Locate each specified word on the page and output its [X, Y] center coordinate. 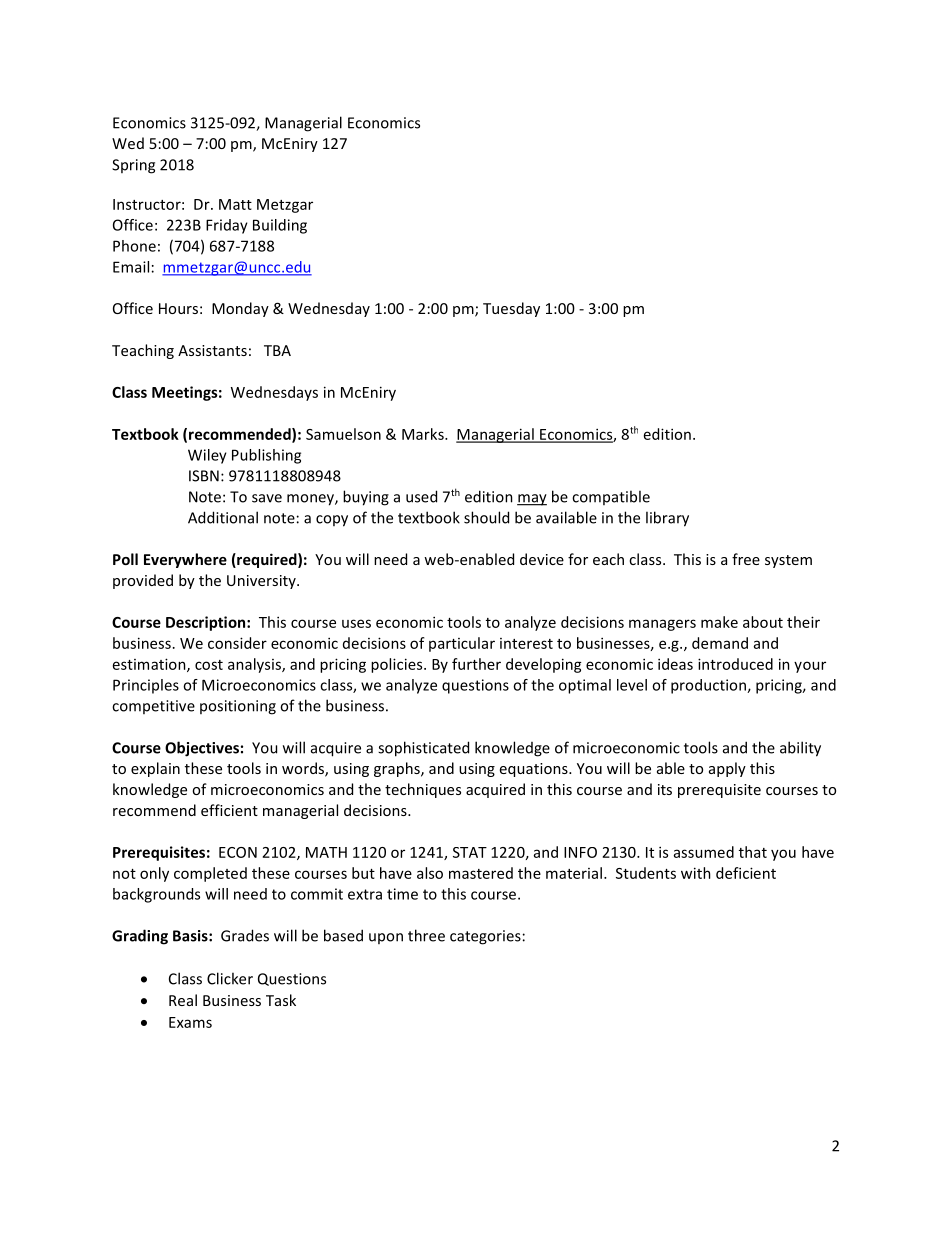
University [262, 582]
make [719, 622]
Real [183, 1000]
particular [462, 644]
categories [485, 937]
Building [280, 226]
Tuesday [511, 309]
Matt [235, 204]
